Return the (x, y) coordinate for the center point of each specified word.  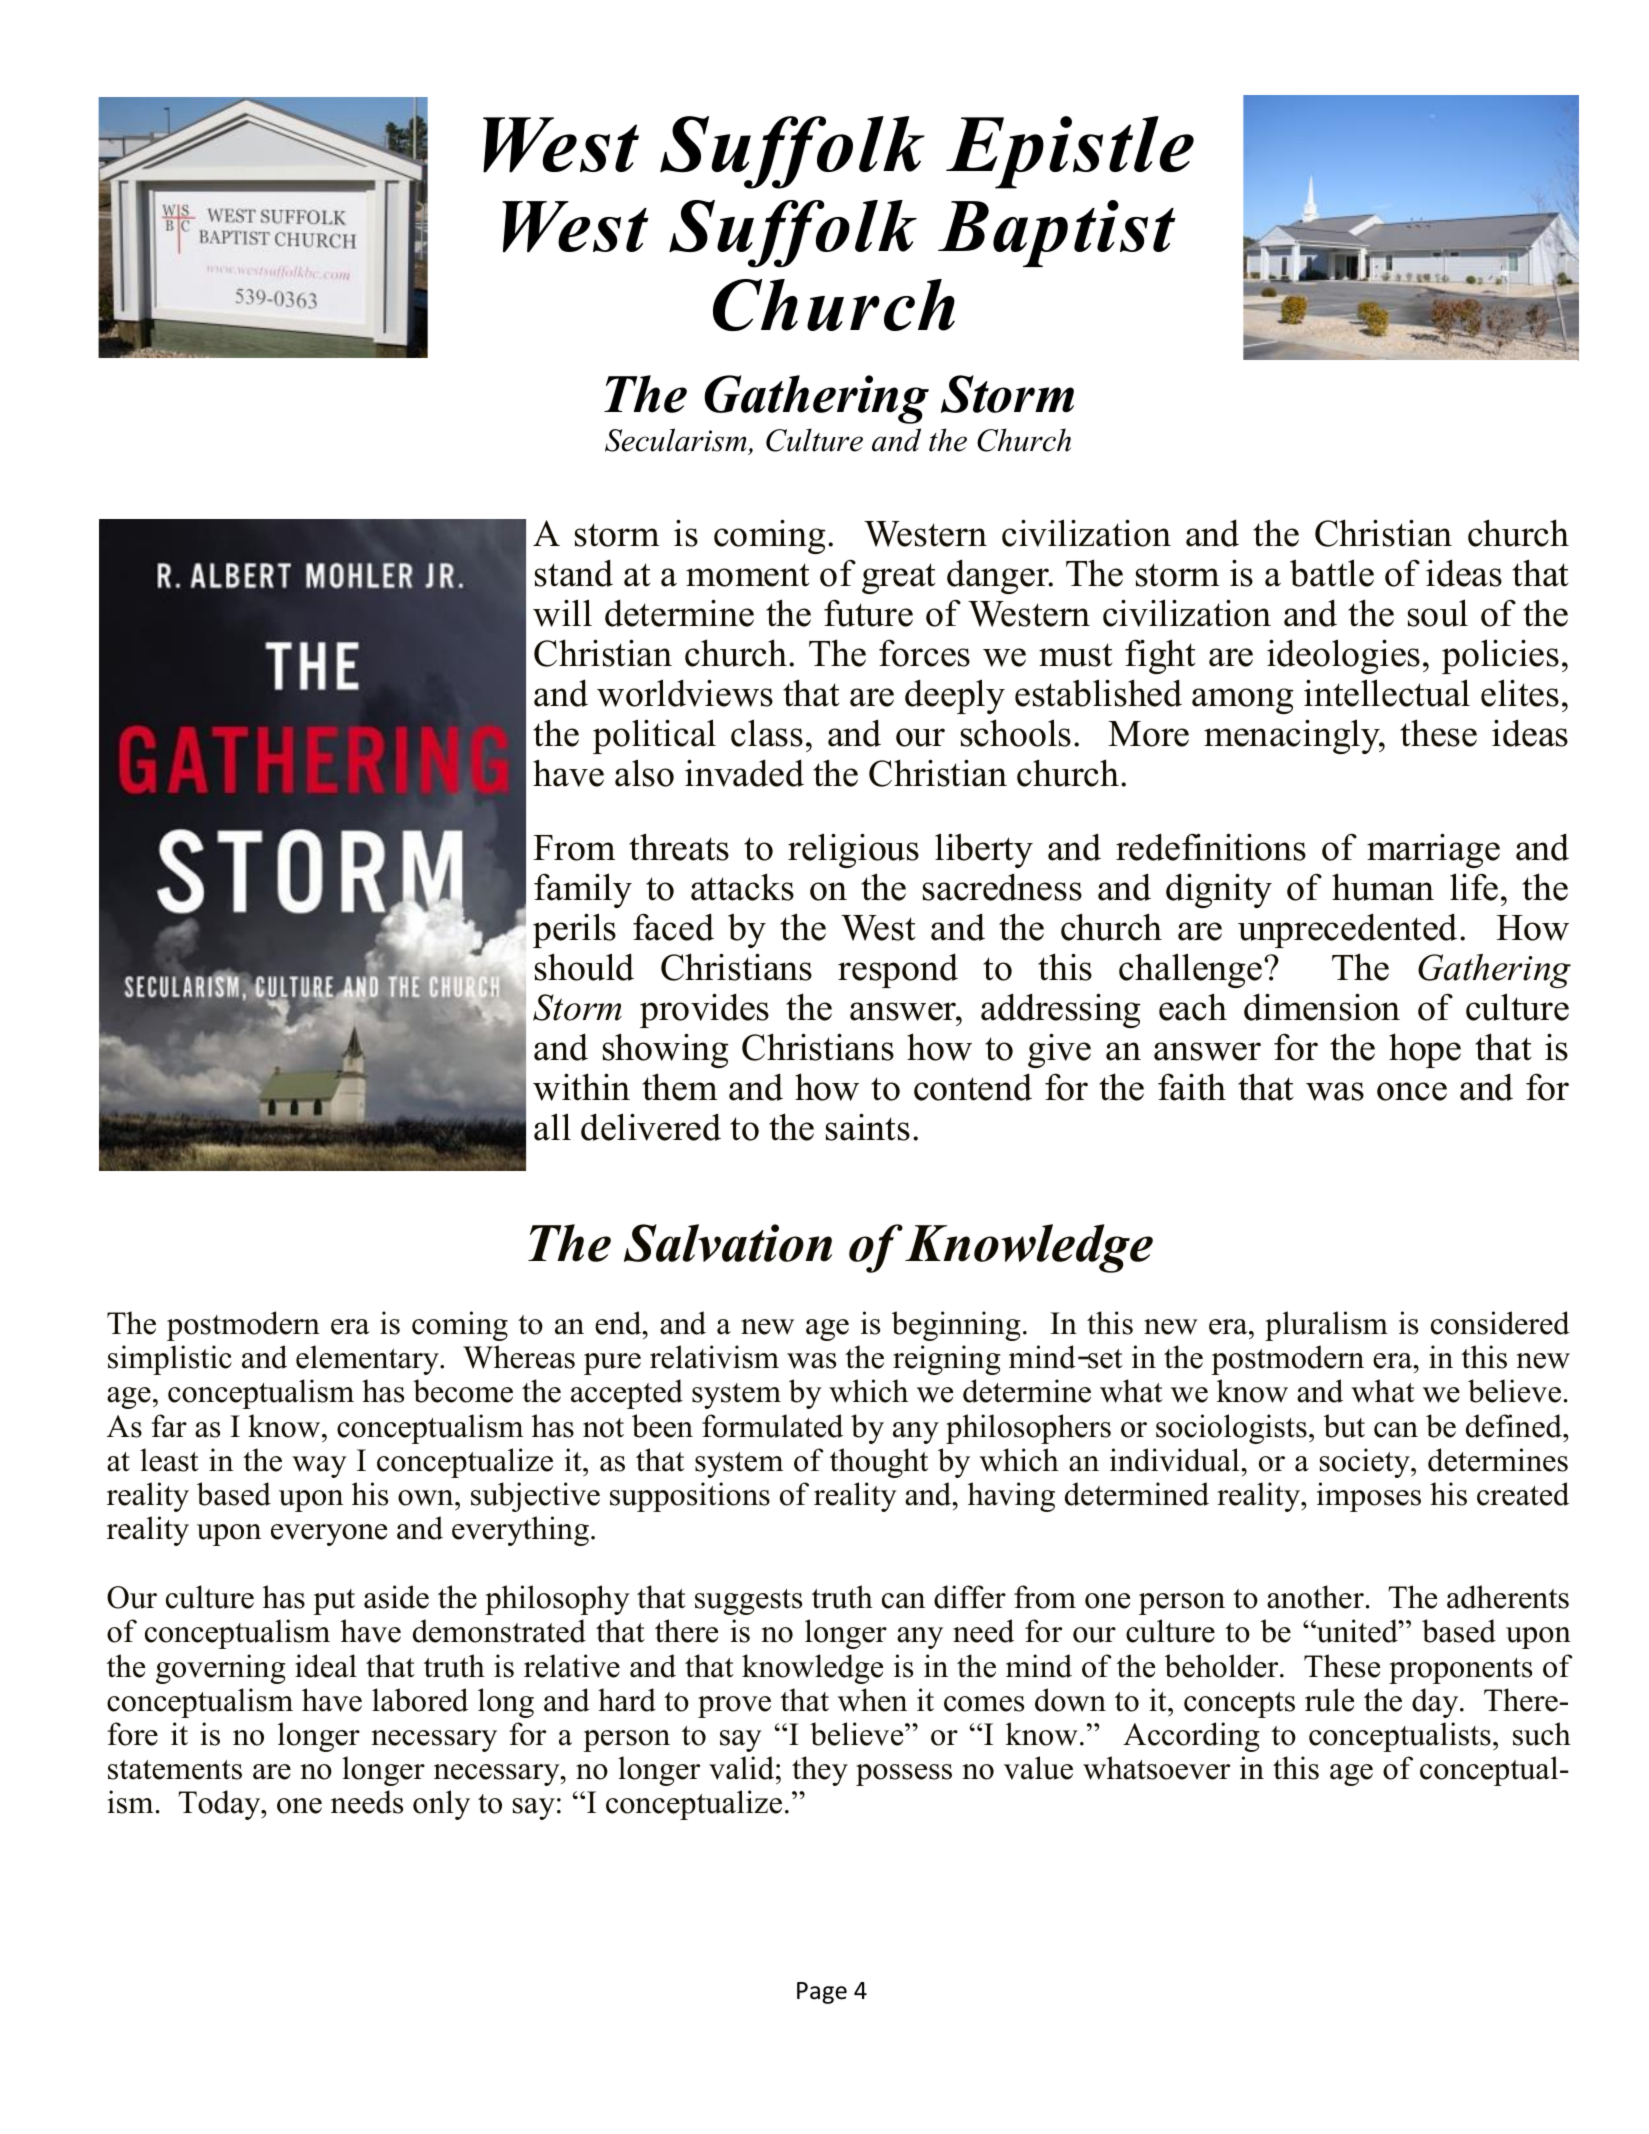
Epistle (1070, 152)
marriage (1433, 850)
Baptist (1057, 233)
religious (853, 850)
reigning (947, 1360)
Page (822, 1993)
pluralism (1326, 1326)
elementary (368, 1360)
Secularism (676, 440)
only (441, 1805)
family (583, 890)
